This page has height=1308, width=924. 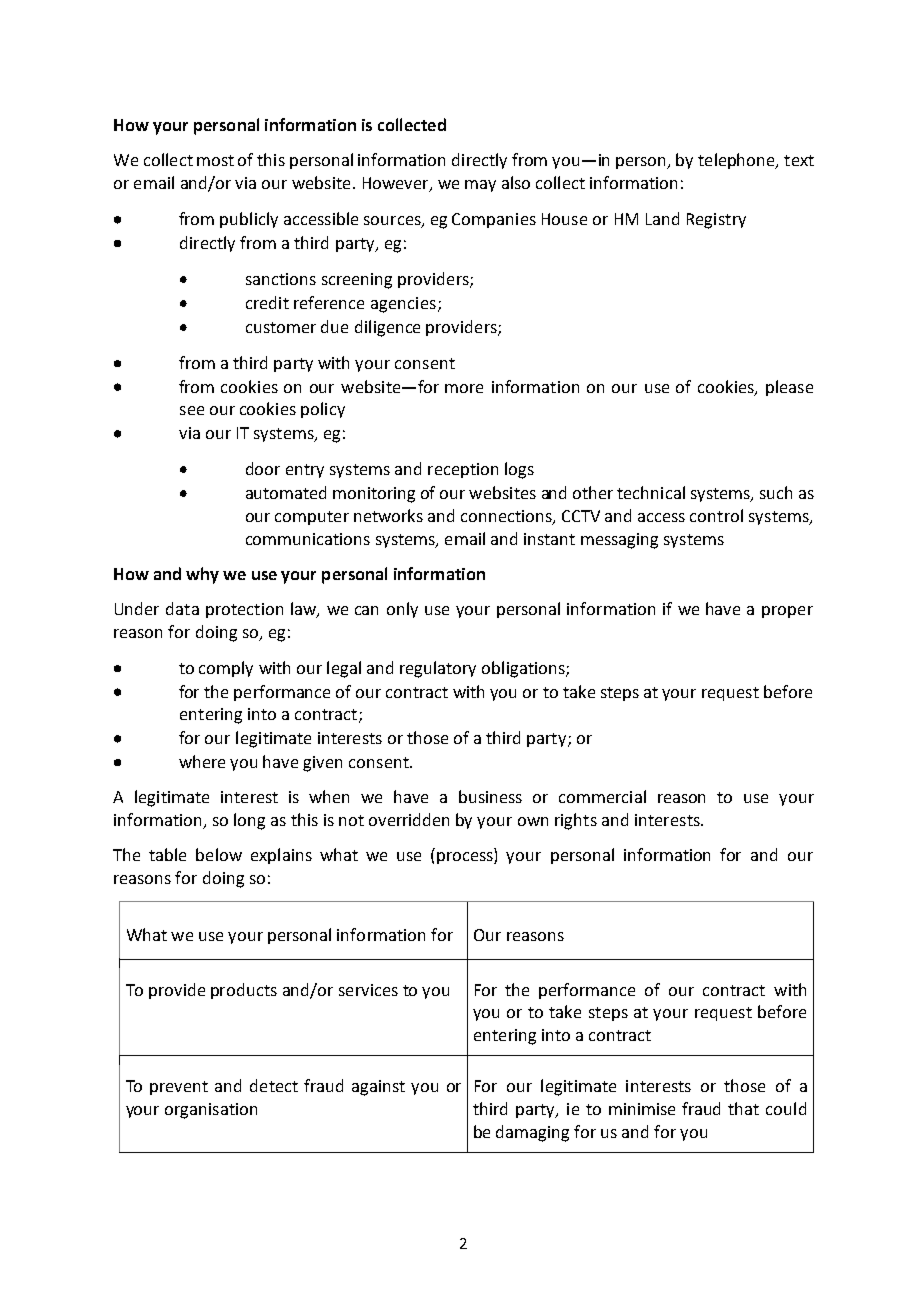 What do you see at coordinates (215, 160) in the page?
I see `most` at bounding box center [215, 160].
